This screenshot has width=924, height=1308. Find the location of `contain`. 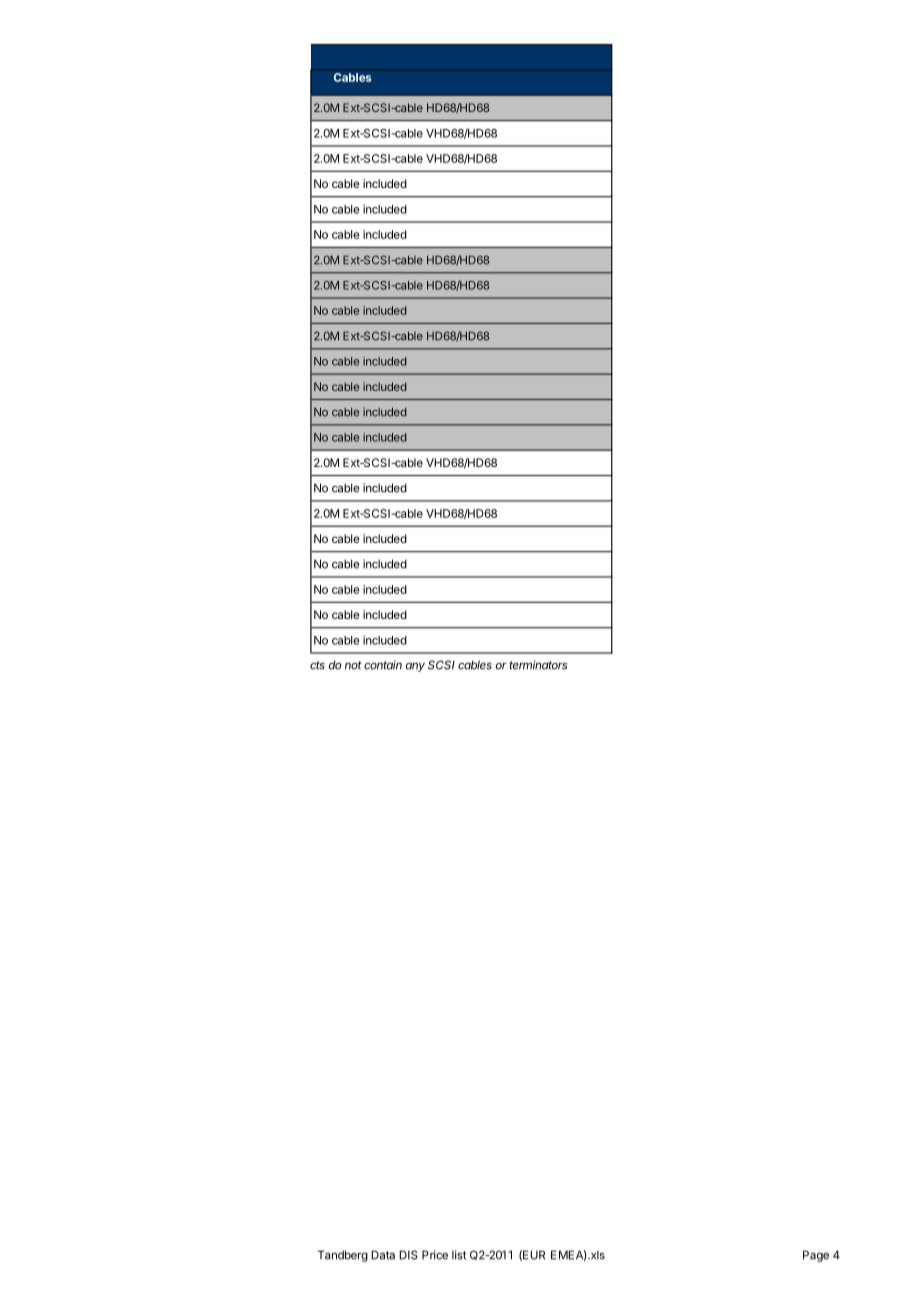

contain is located at coordinates (383, 665).
